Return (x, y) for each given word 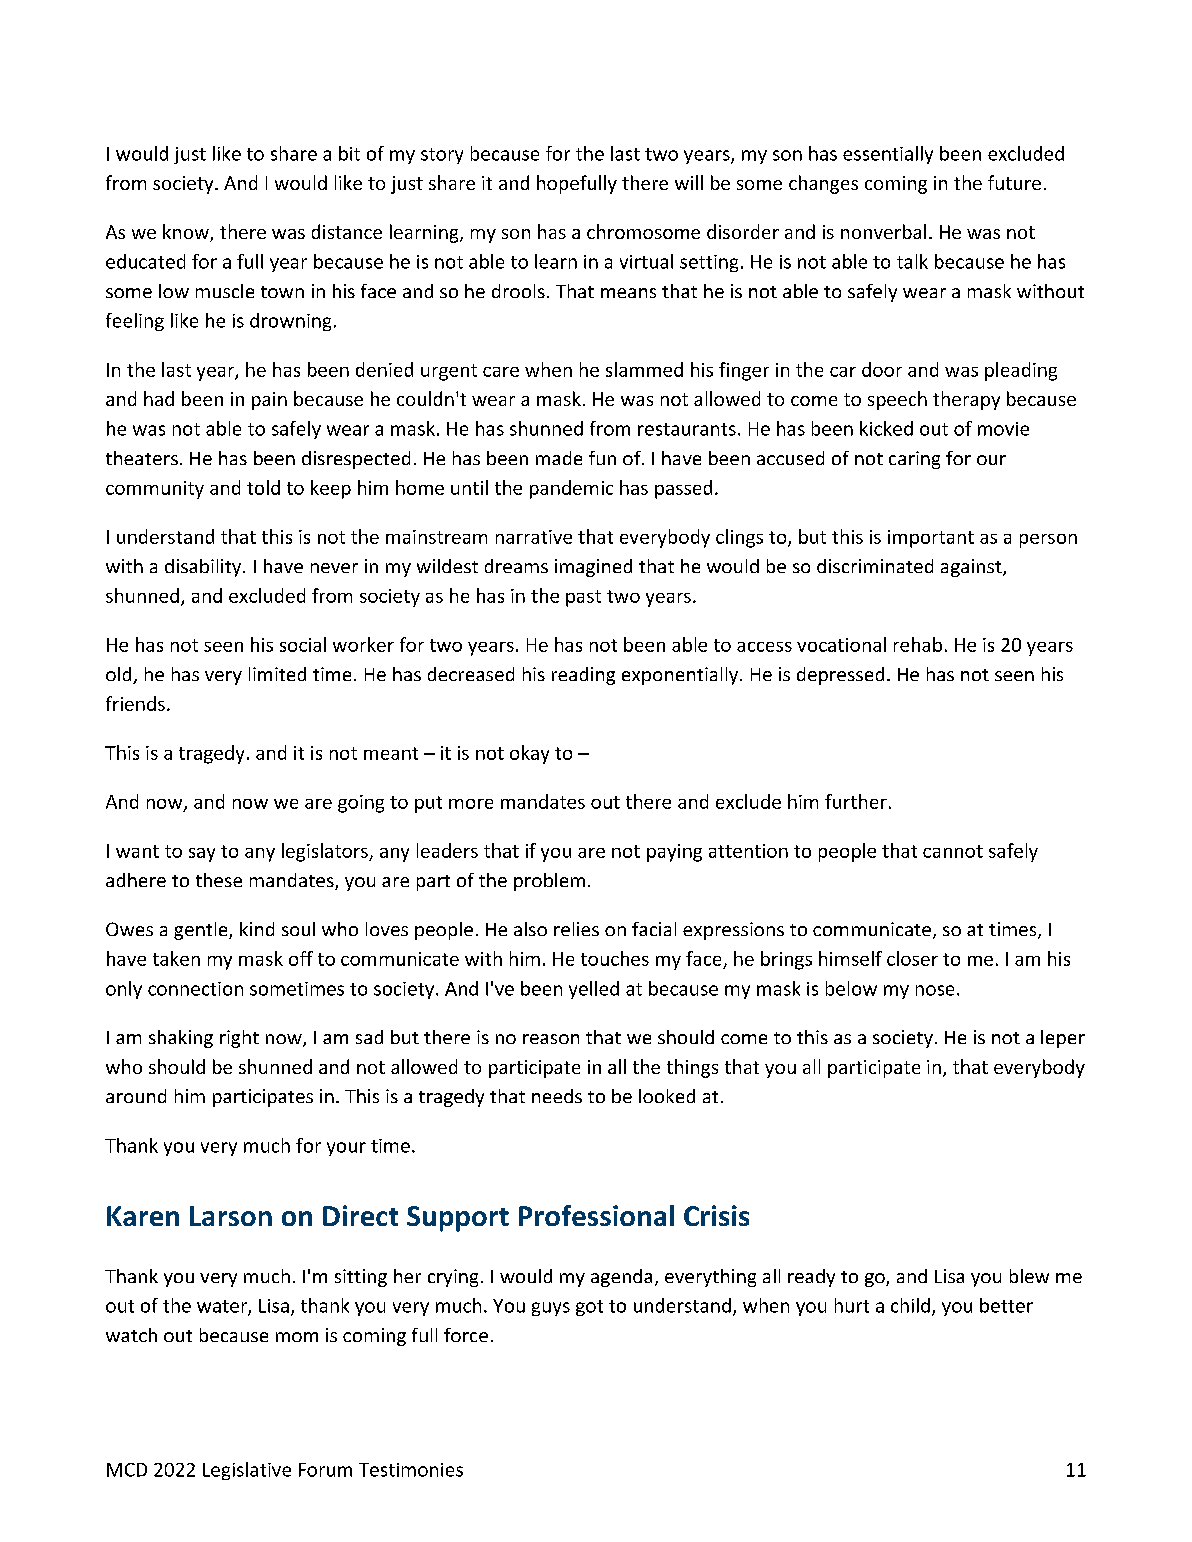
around (136, 1096)
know (187, 233)
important (931, 539)
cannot (953, 851)
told (263, 487)
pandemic (571, 489)
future (1014, 182)
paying (674, 853)
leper (1063, 1039)
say (202, 855)
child (910, 1305)
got (589, 1308)
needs (557, 1096)
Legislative (247, 1471)
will (689, 182)
